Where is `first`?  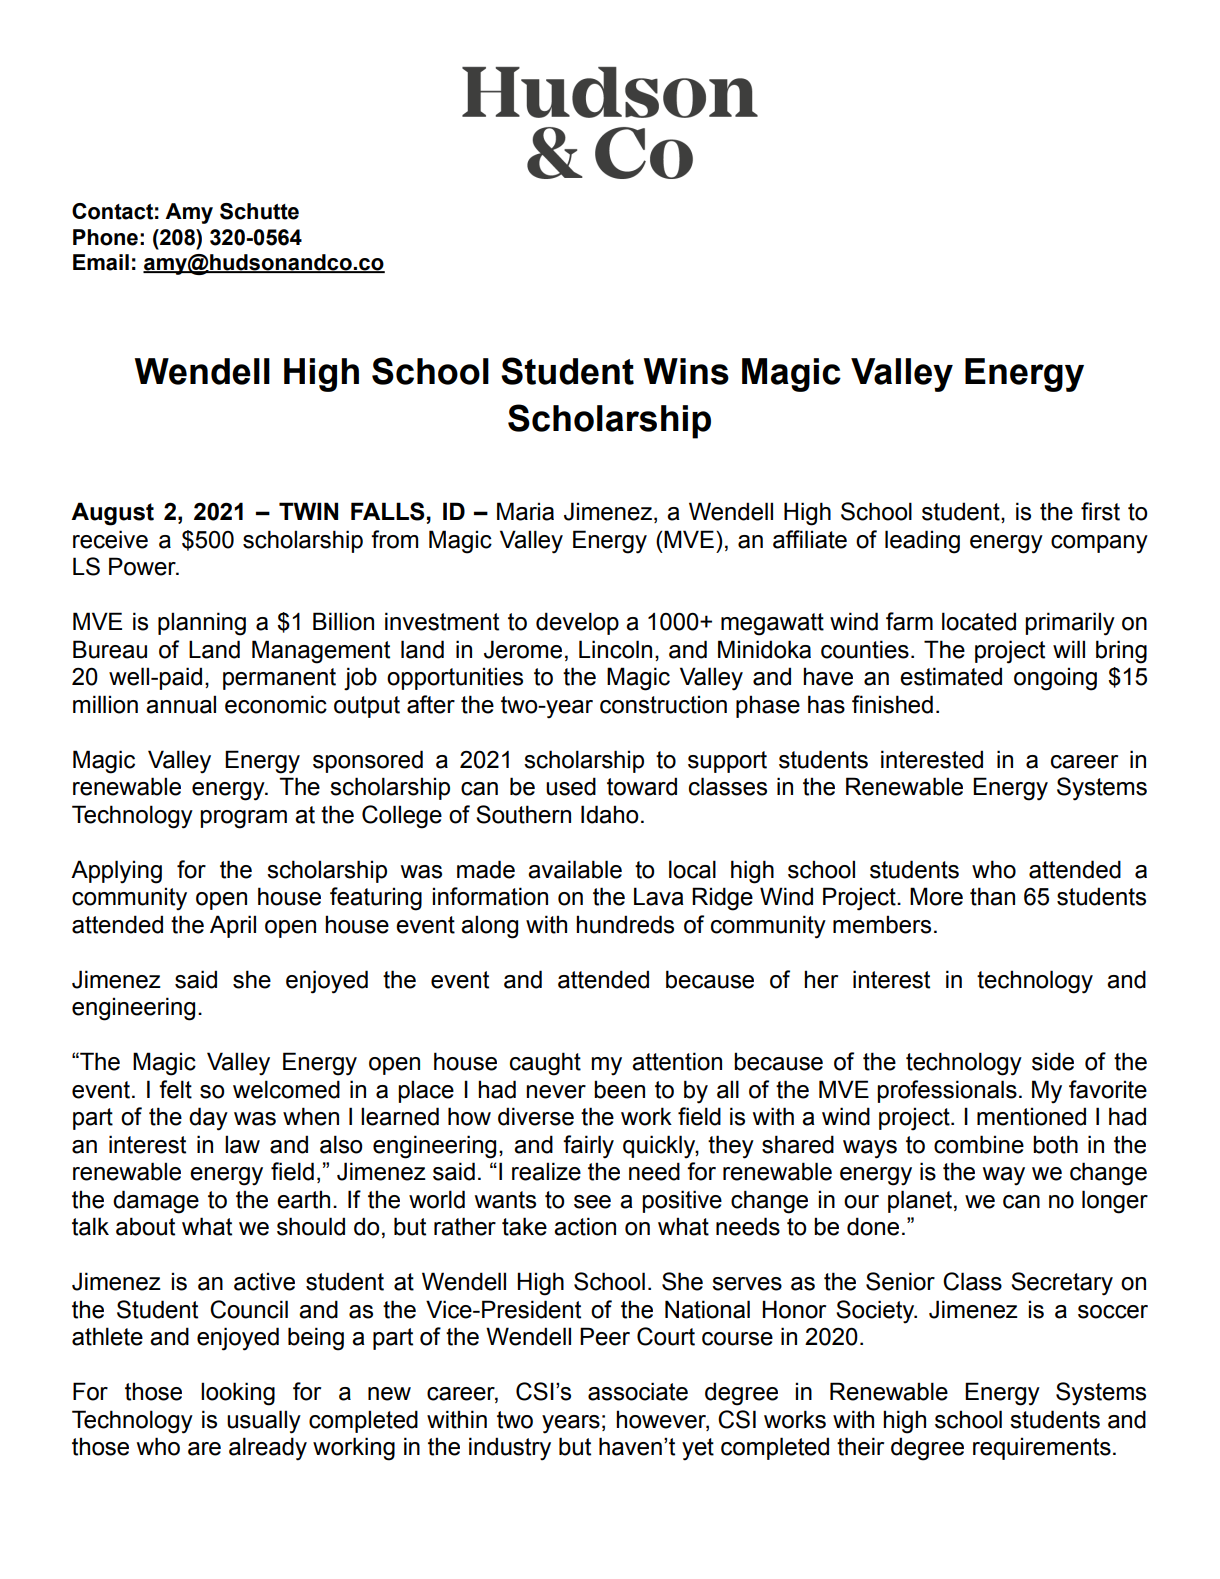
first is located at coordinates (1100, 511).
